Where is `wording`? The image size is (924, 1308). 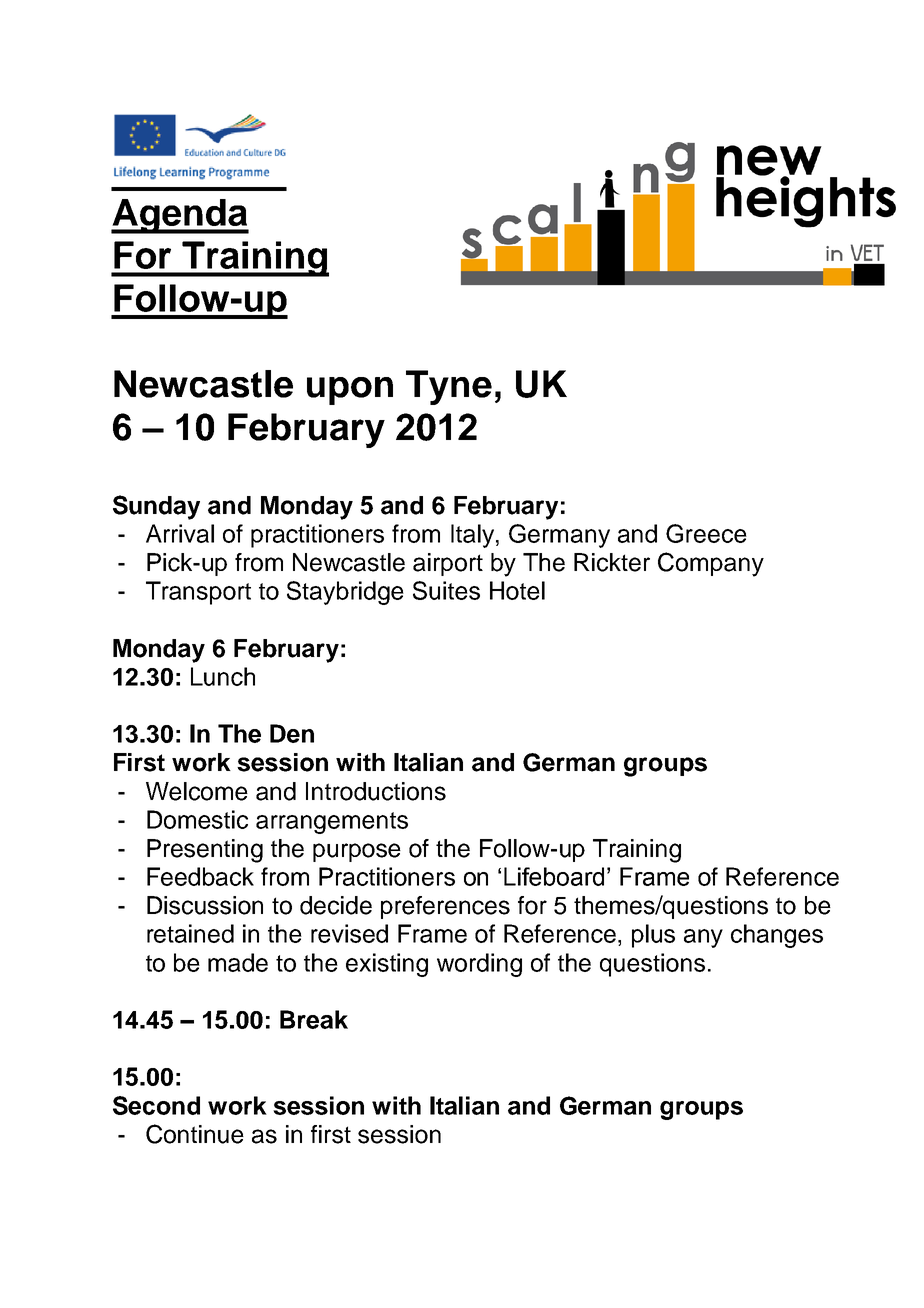 wording is located at coordinates (479, 965).
